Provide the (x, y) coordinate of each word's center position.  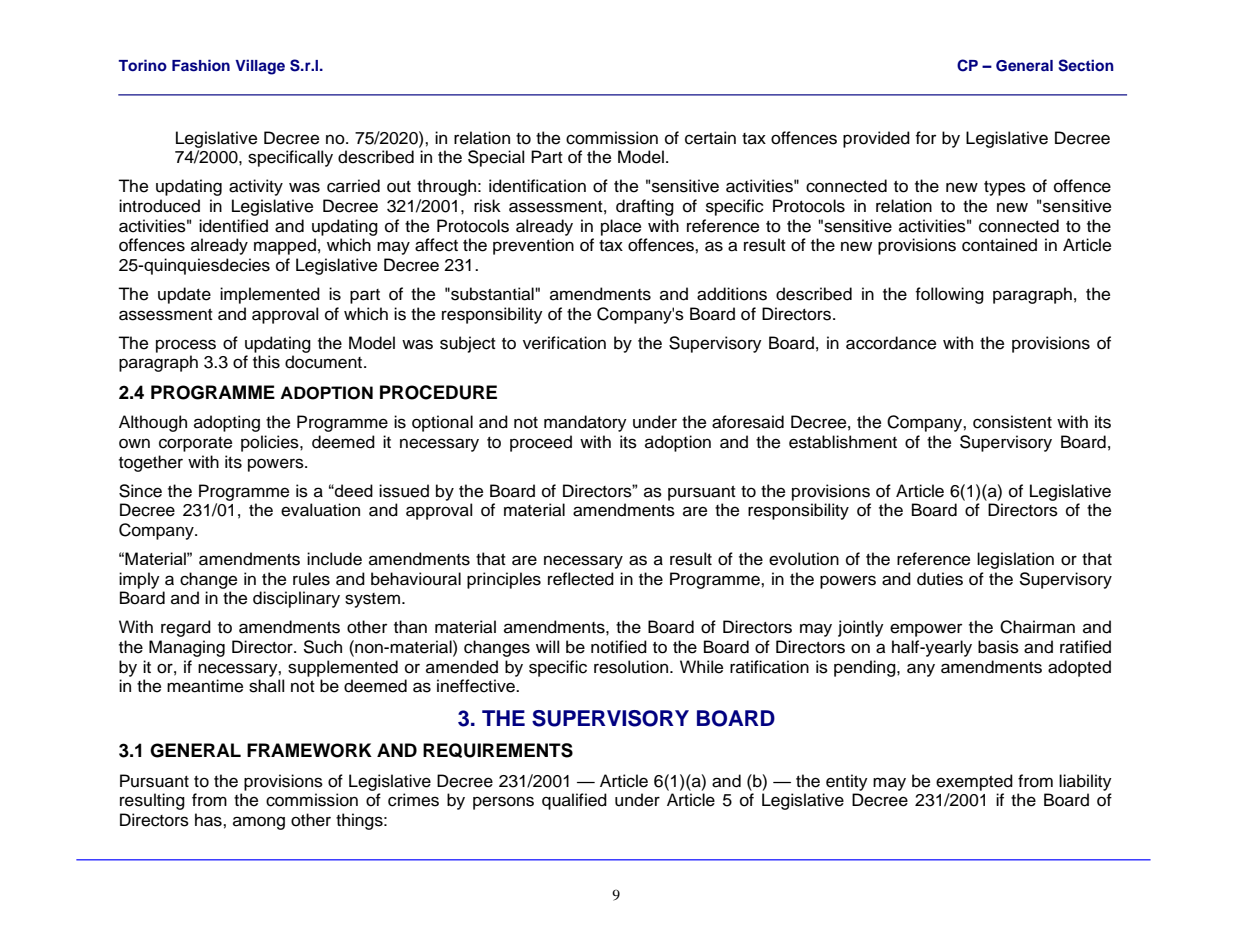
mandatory (585, 423)
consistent (1012, 422)
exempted (974, 782)
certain (710, 138)
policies (271, 443)
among (259, 823)
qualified (574, 801)
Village (260, 67)
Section (1086, 65)
